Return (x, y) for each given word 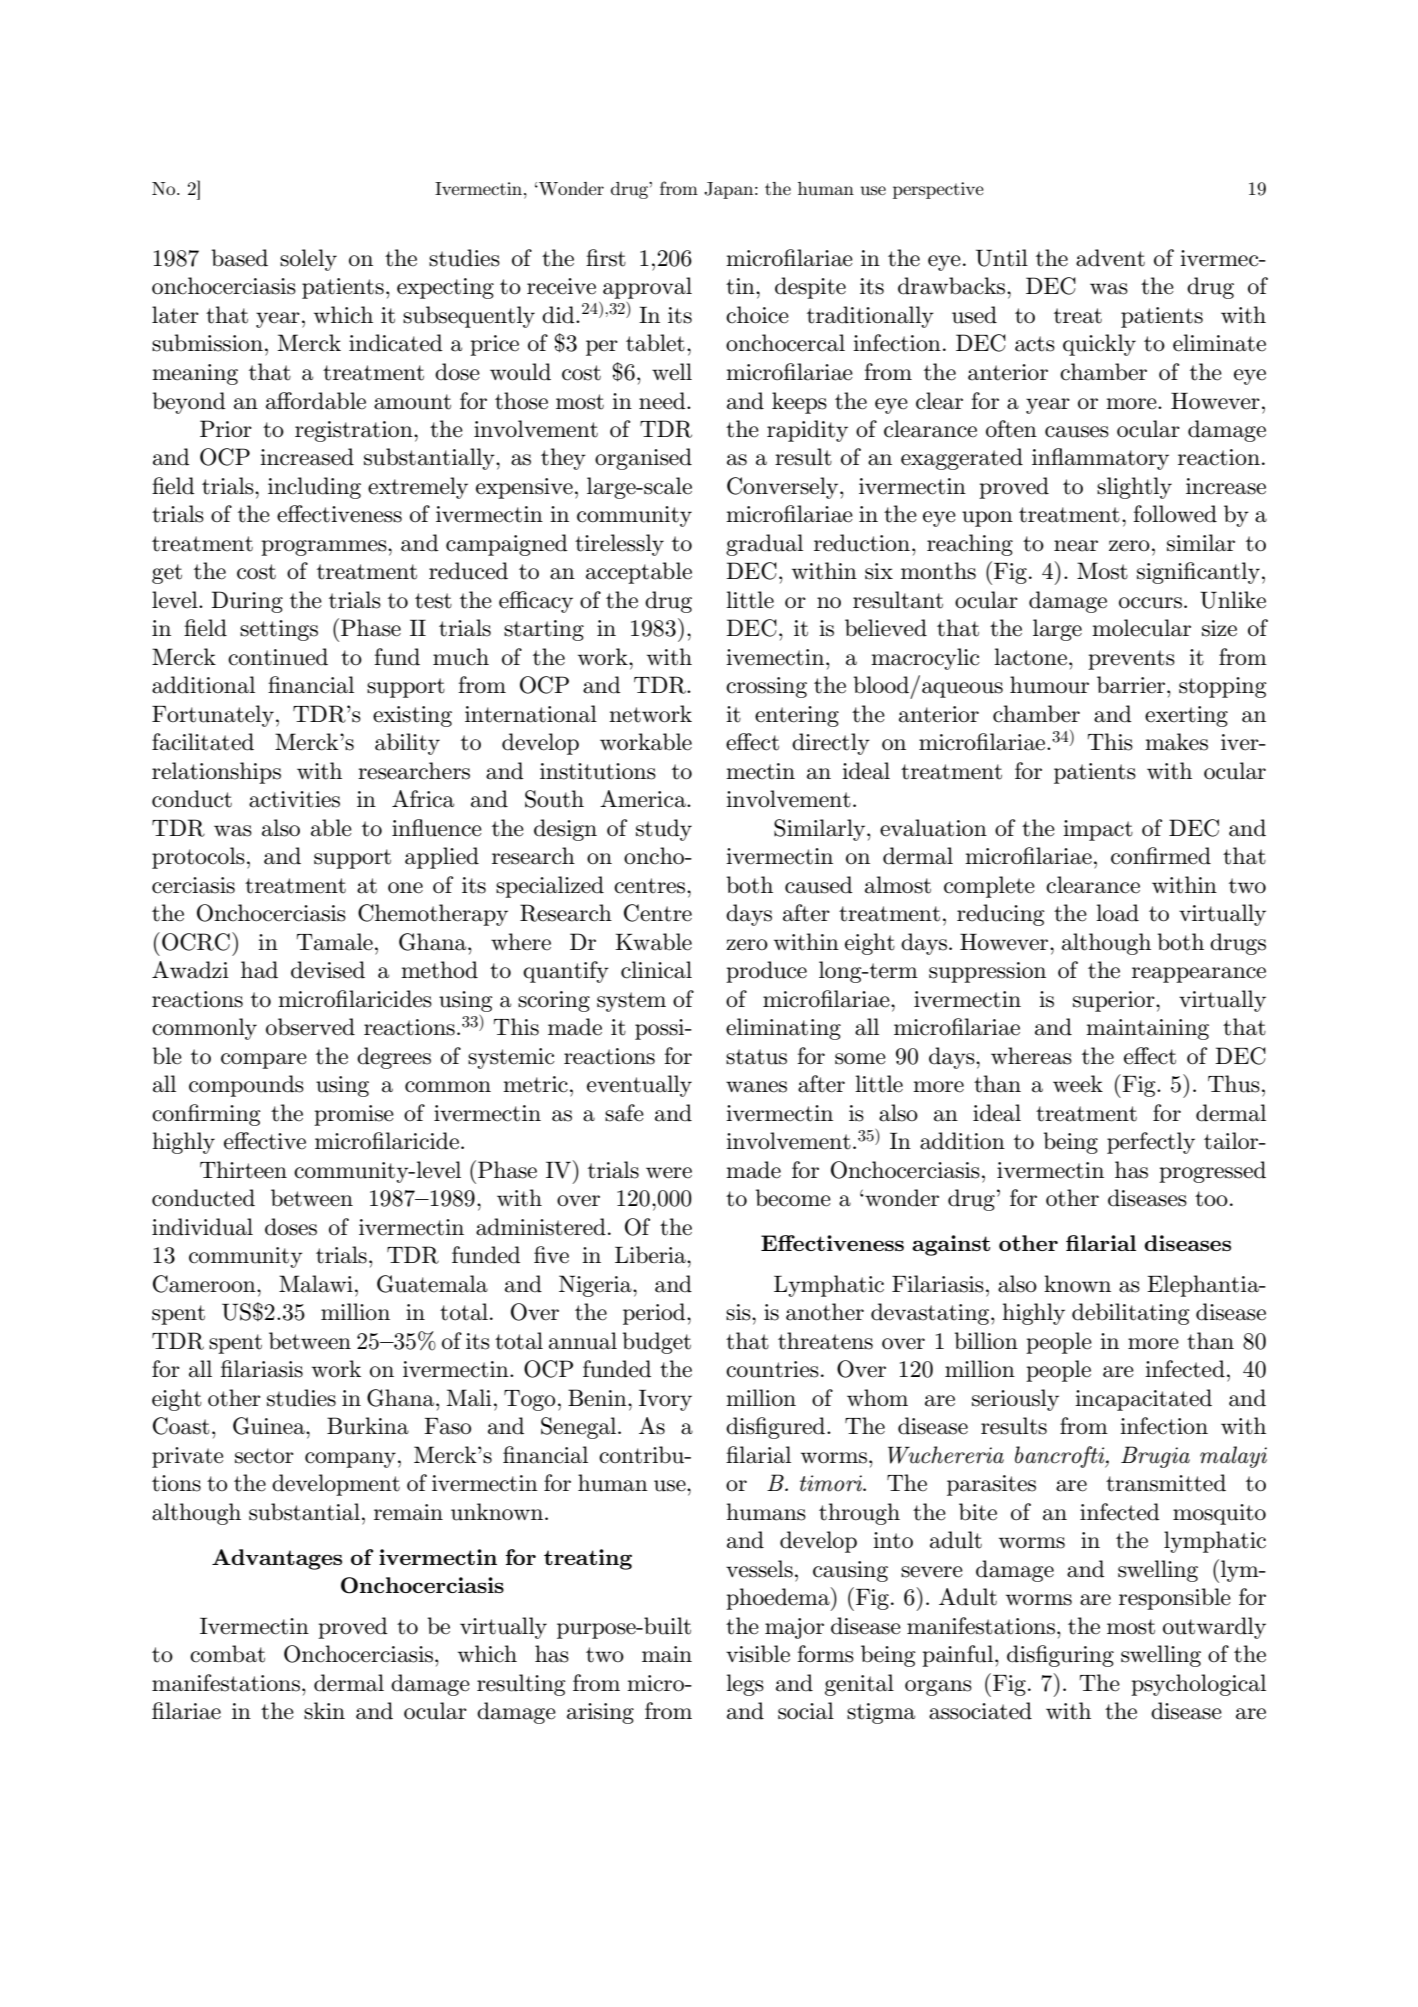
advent (1110, 258)
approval (647, 288)
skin (324, 1711)
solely (308, 260)
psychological (1198, 1685)
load (1117, 913)
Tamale (334, 942)
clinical (656, 970)
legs (745, 1685)
